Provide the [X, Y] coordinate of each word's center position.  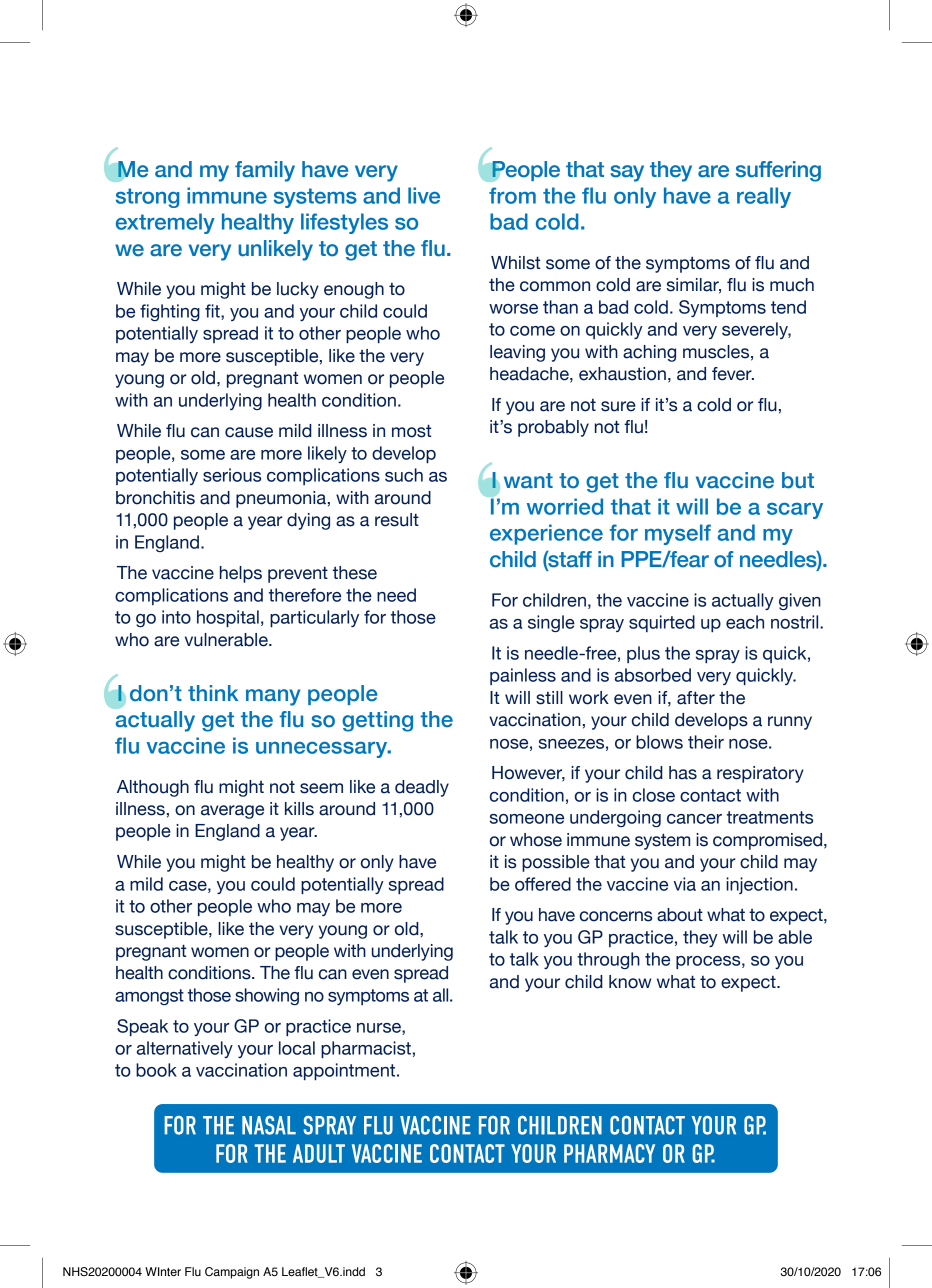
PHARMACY [609, 1153]
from [512, 195]
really [764, 197]
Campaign [232, 1273]
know [630, 982]
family [265, 171]
